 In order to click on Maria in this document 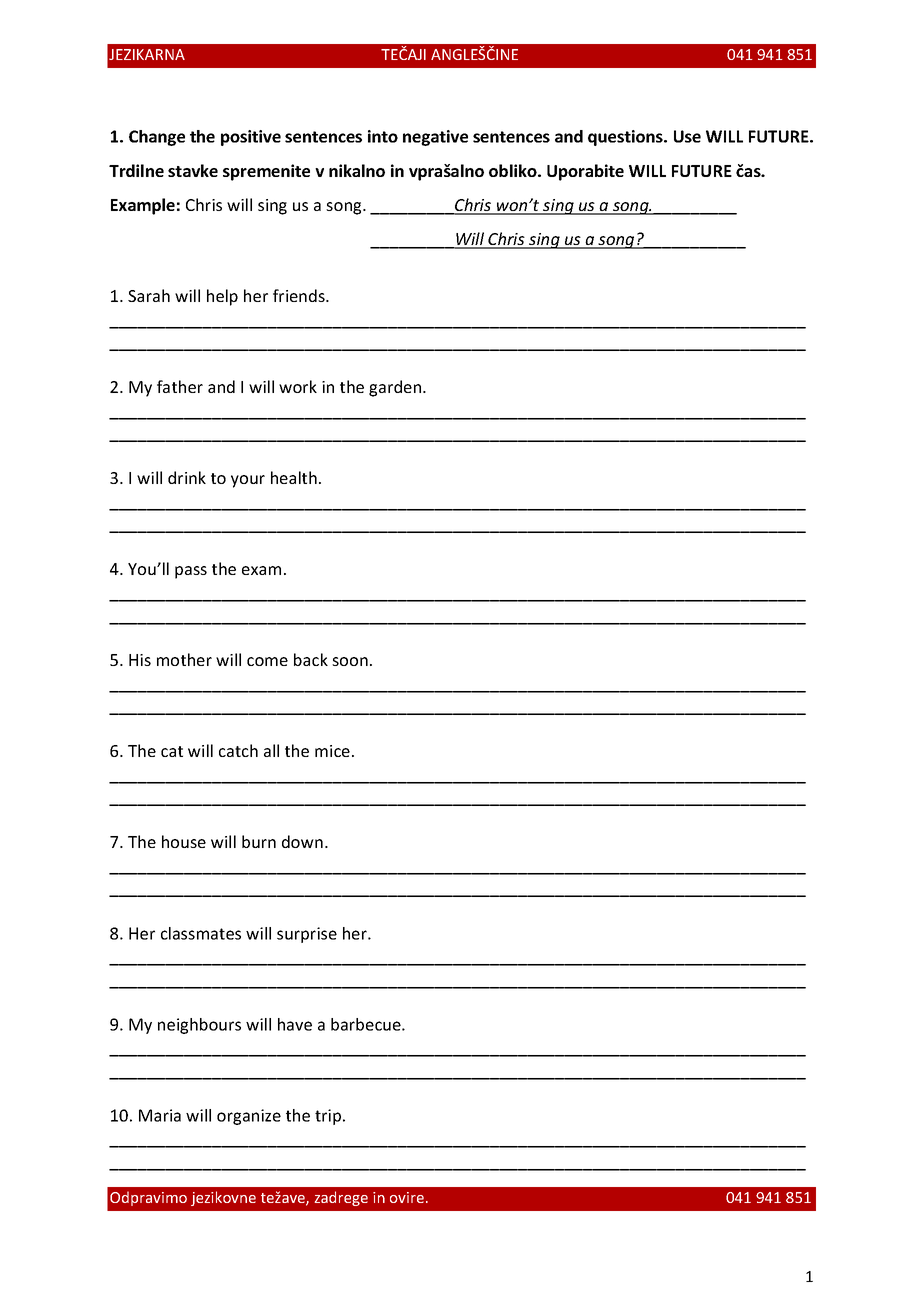, I will do `click(160, 1115)`.
